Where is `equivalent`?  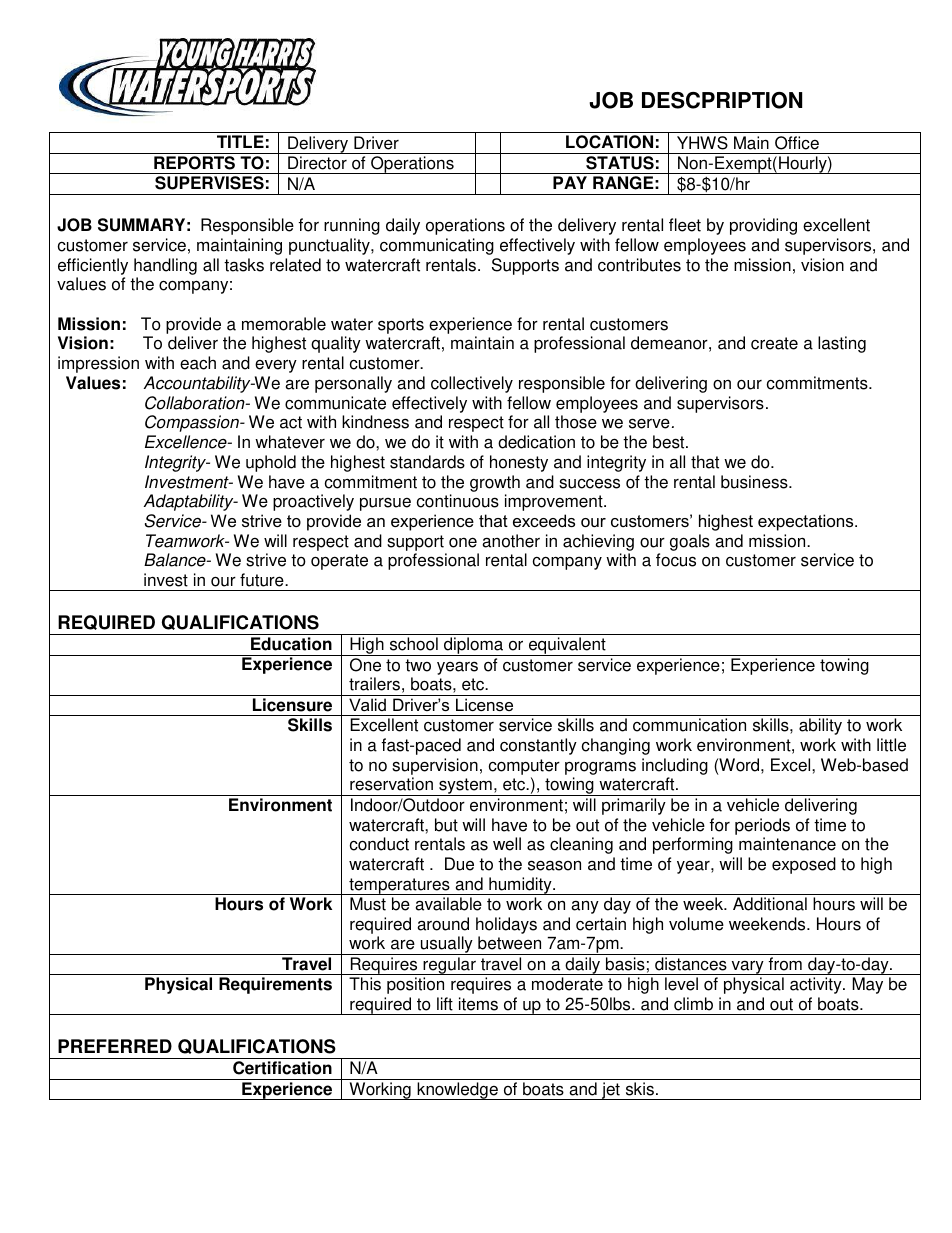 equivalent is located at coordinates (567, 646).
